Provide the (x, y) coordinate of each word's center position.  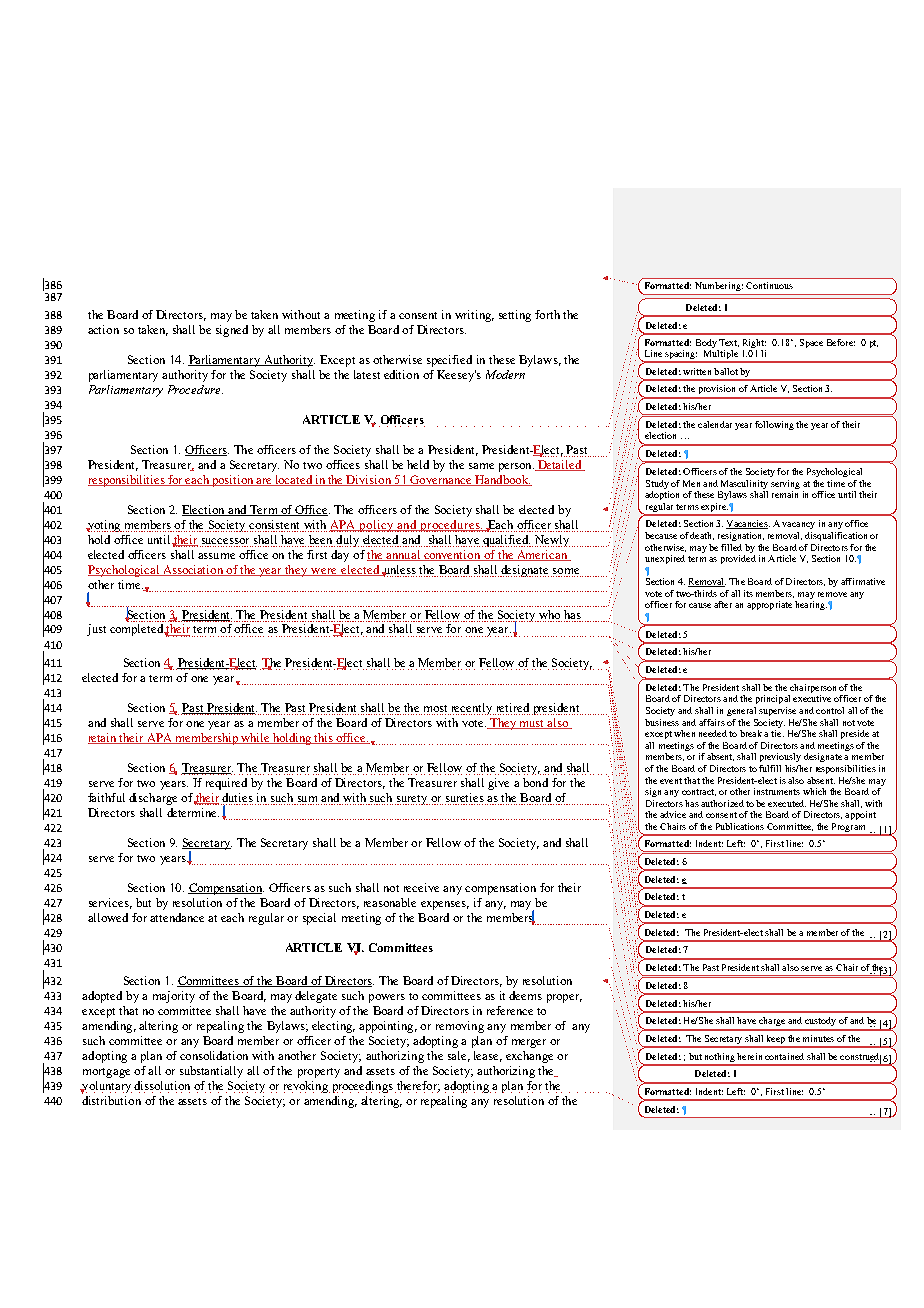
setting (515, 316)
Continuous (769, 285)
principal (773, 699)
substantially (211, 1072)
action (103, 329)
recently (472, 709)
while (255, 738)
